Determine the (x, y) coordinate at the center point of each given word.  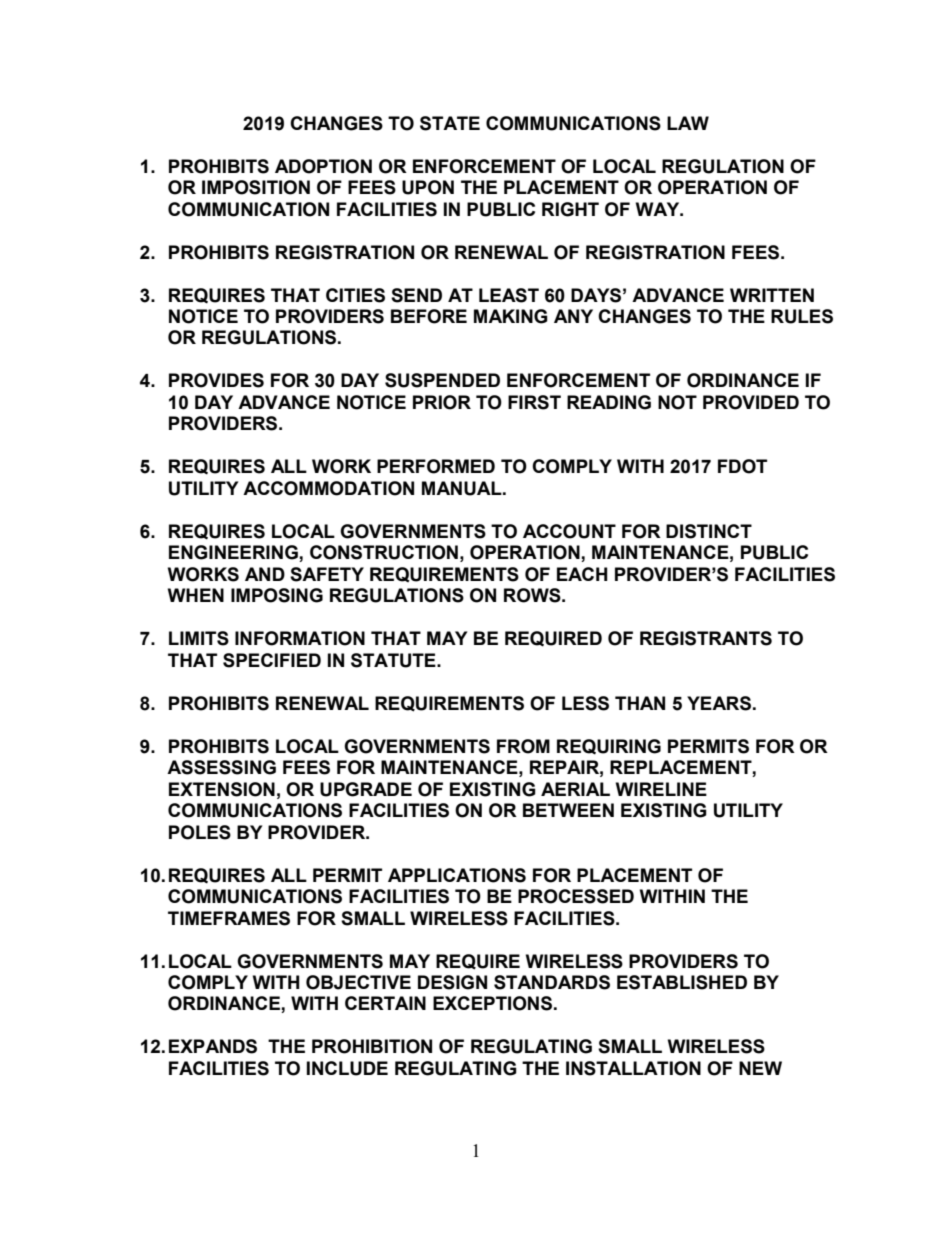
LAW (688, 123)
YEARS (719, 703)
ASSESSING (221, 767)
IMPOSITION (256, 187)
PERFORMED (436, 466)
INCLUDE (347, 1068)
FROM (523, 746)
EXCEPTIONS (492, 1003)
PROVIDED (751, 402)
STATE (450, 123)
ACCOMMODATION (328, 488)
